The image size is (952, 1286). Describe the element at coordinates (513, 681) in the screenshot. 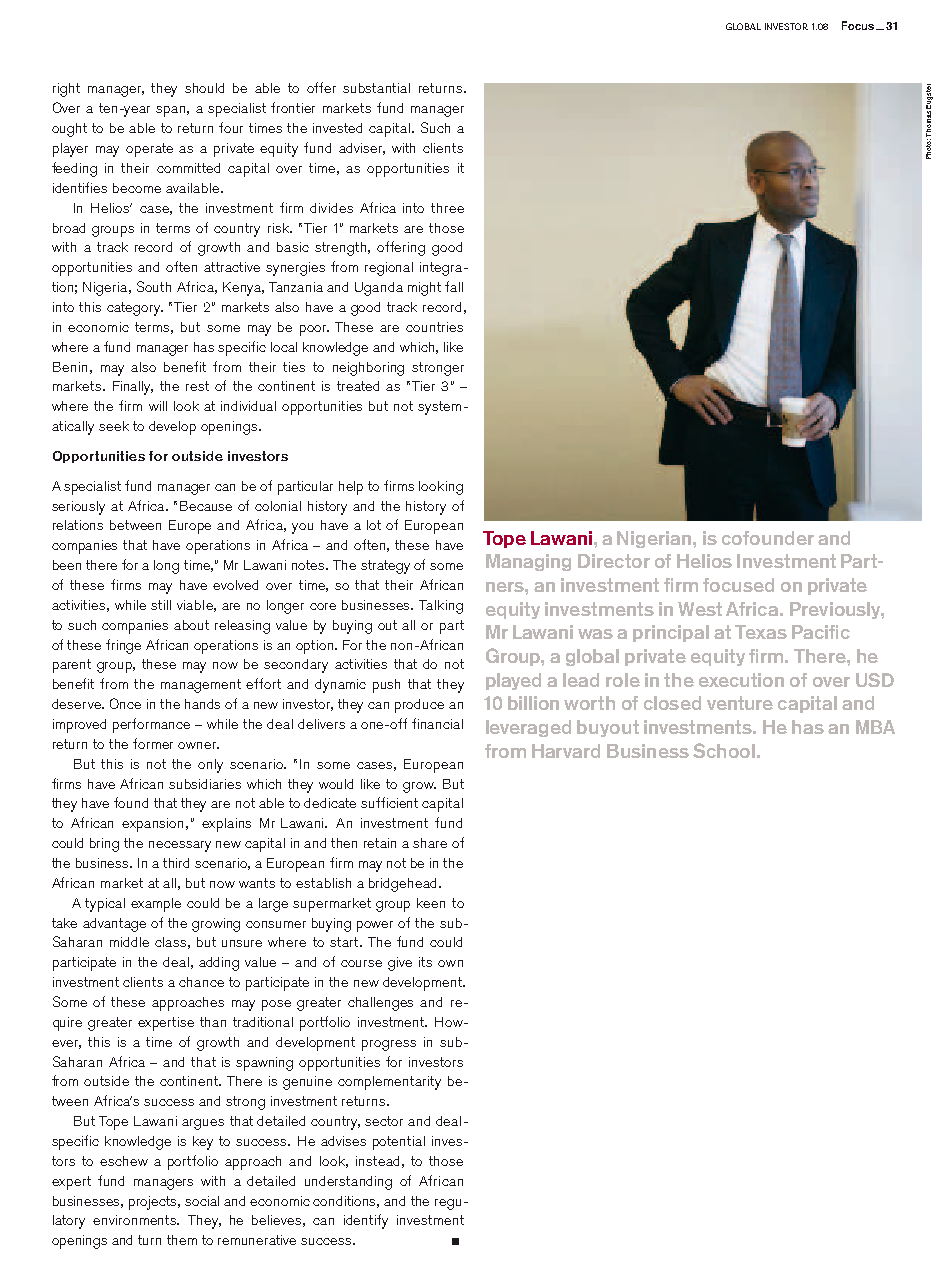

I see `played` at that location.
